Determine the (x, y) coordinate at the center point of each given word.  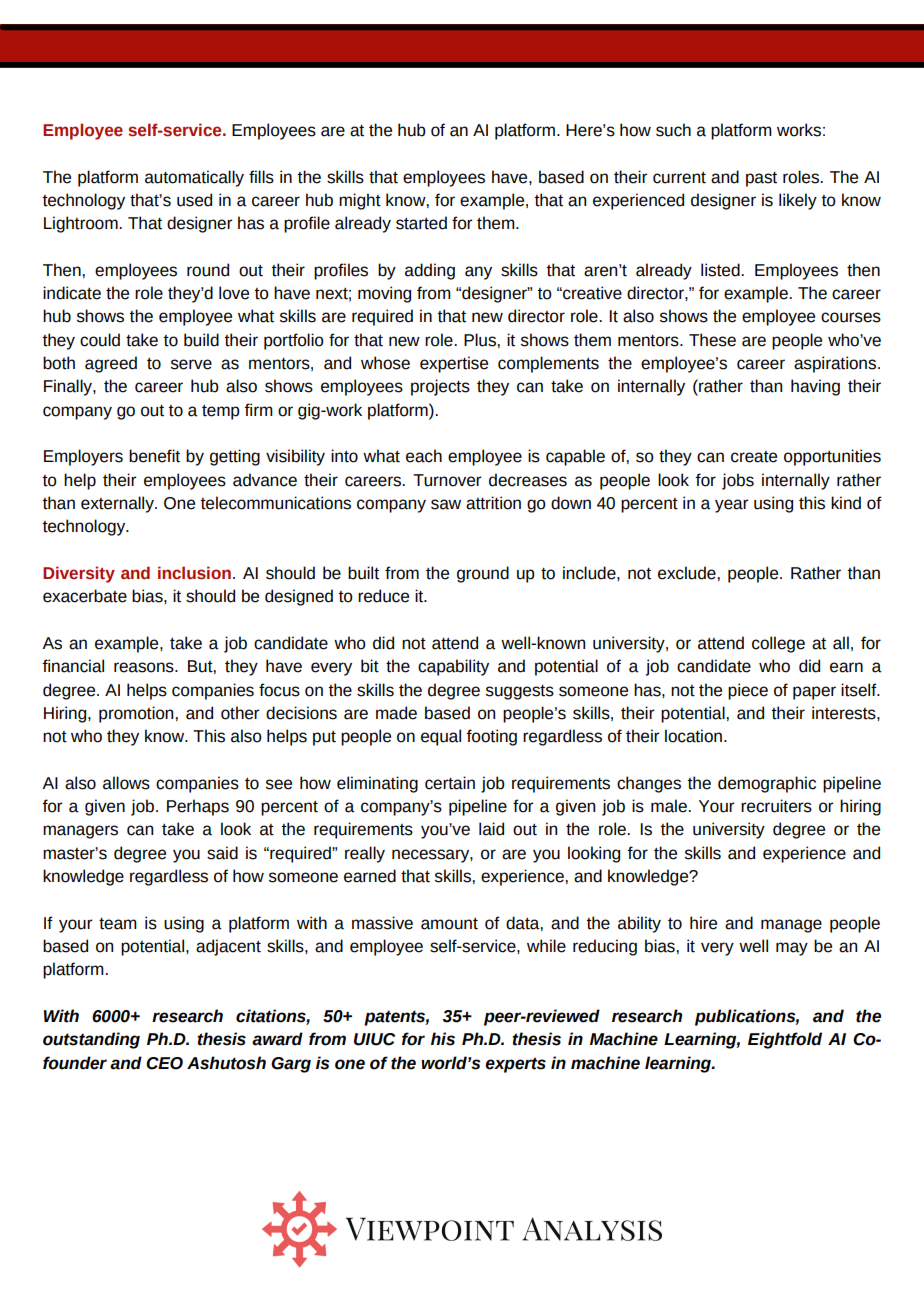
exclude (688, 573)
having (815, 387)
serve (191, 364)
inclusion (194, 573)
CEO (164, 1063)
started (421, 223)
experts (515, 1065)
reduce (383, 596)
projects (440, 387)
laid (491, 829)
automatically (194, 178)
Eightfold (785, 1040)
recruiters (776, 806)
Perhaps (198, 807)
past (761, 179)
